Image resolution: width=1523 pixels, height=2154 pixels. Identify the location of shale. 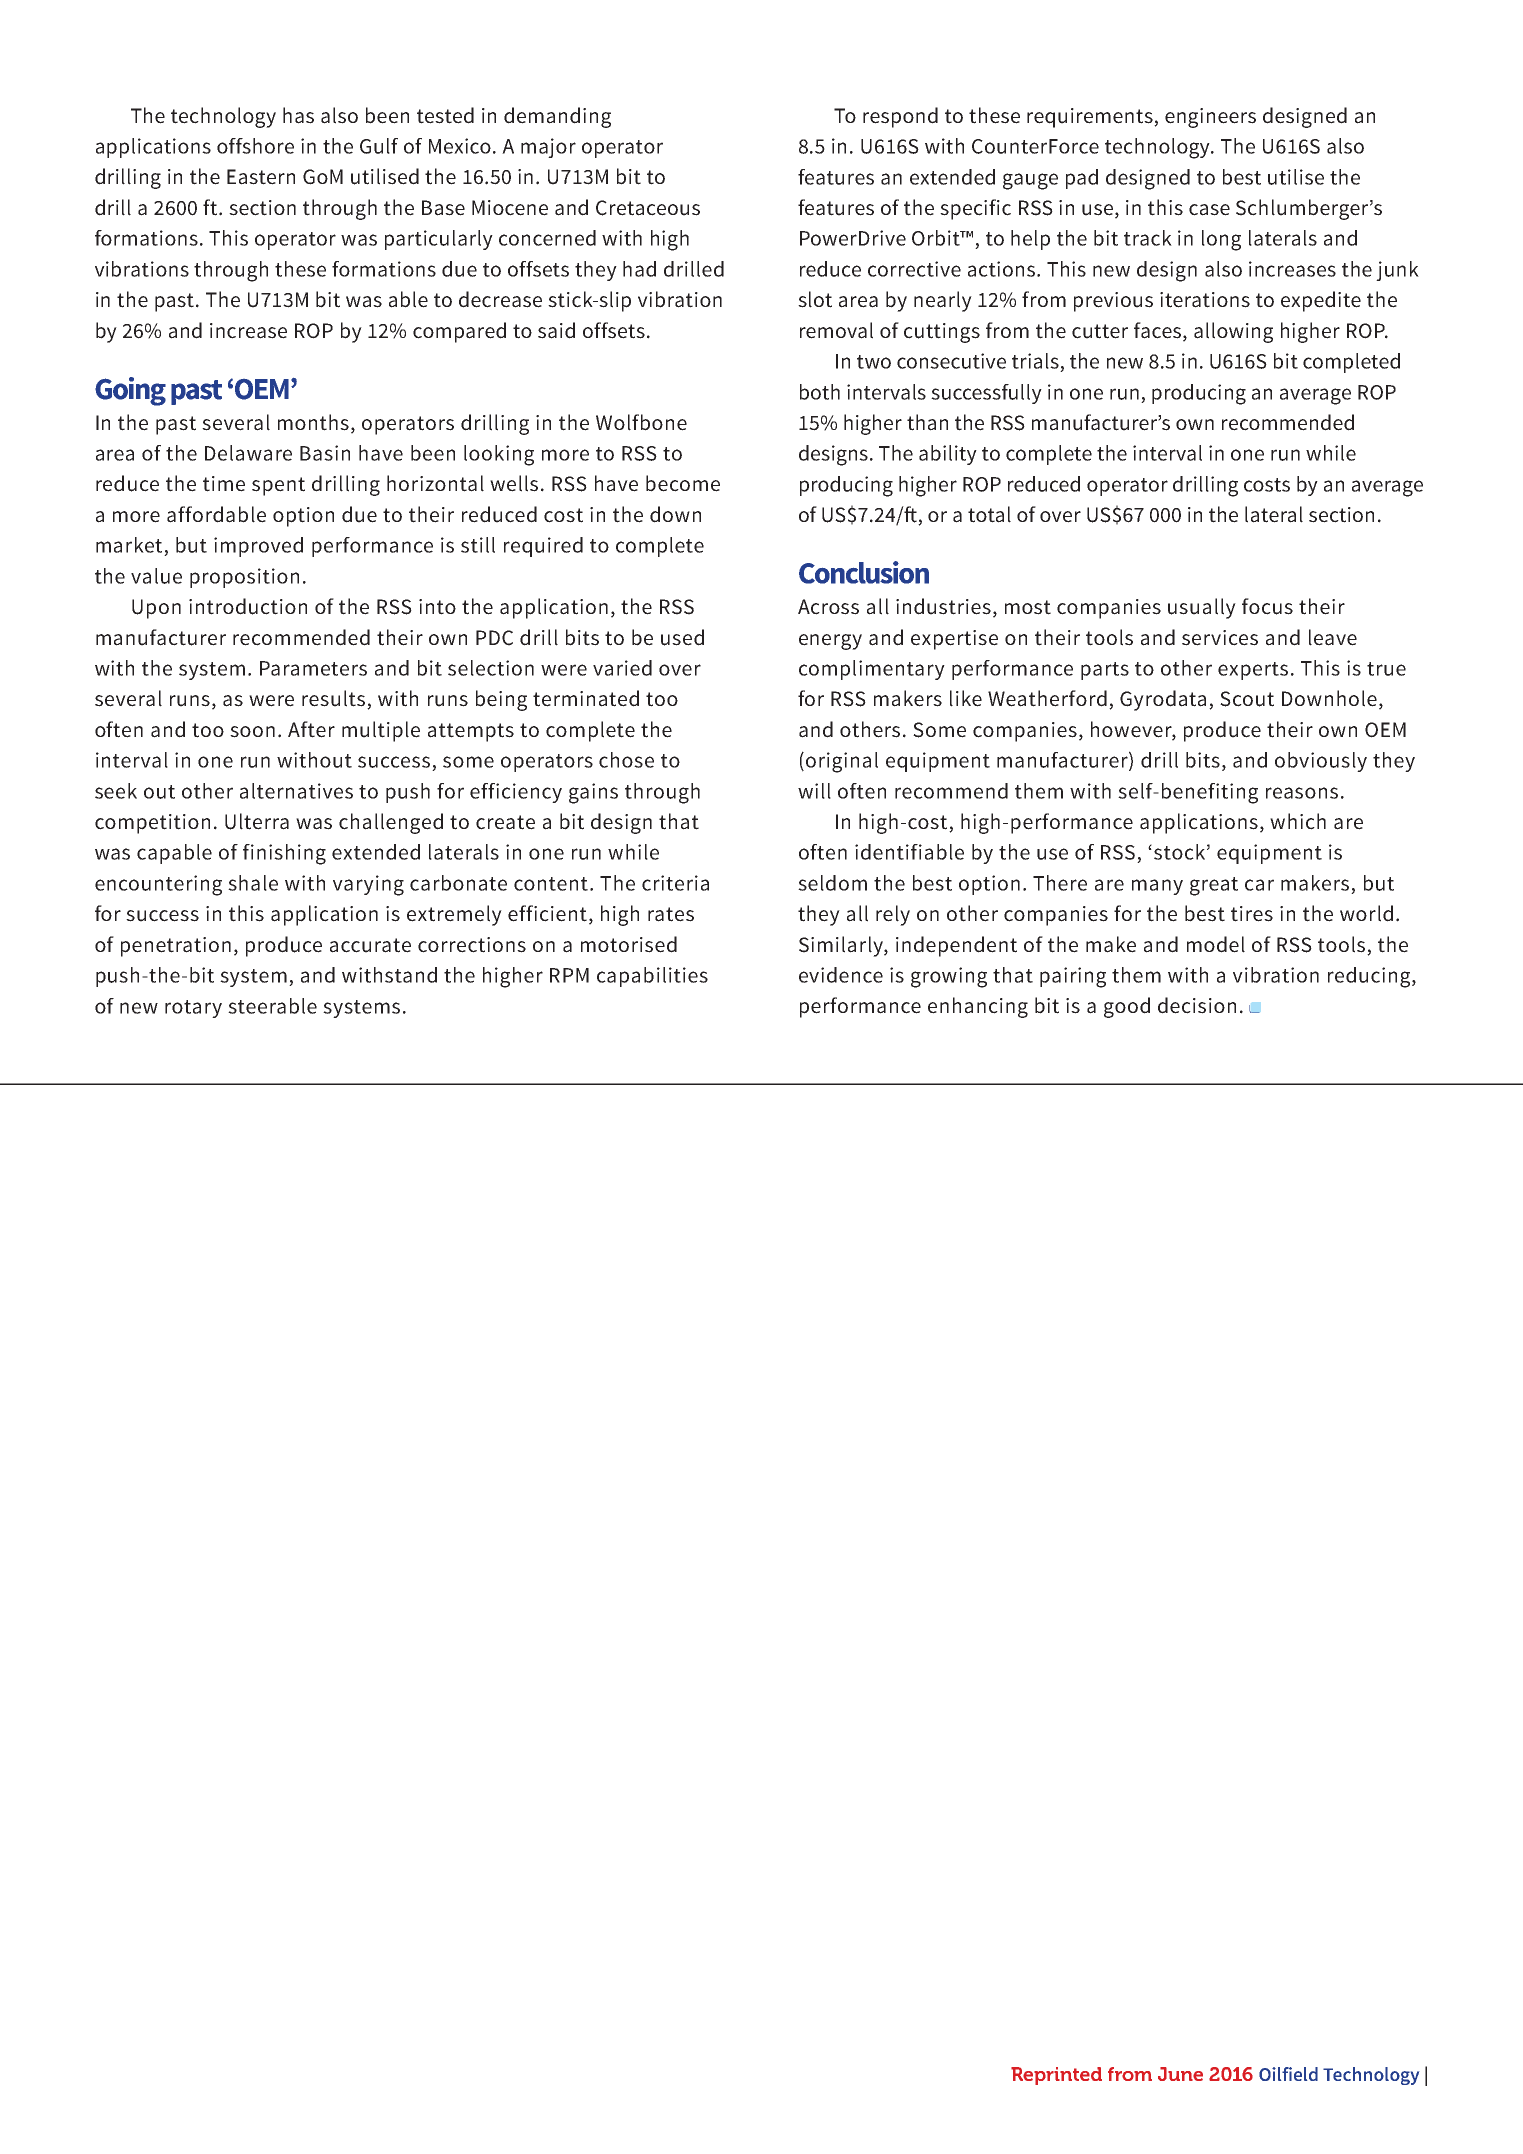
(253, 883).
